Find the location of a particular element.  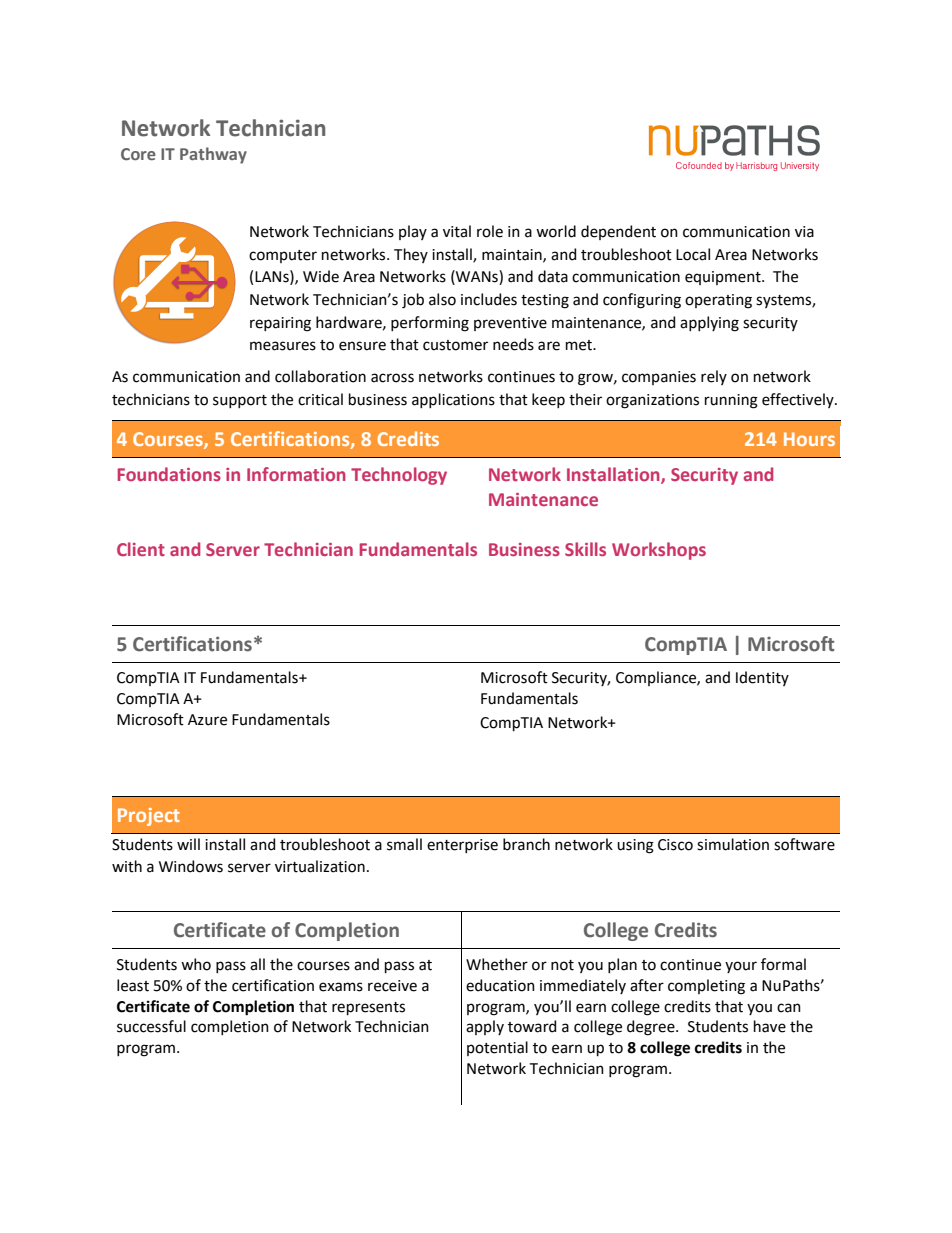

Pathway is located at coordinates (213, 155).
